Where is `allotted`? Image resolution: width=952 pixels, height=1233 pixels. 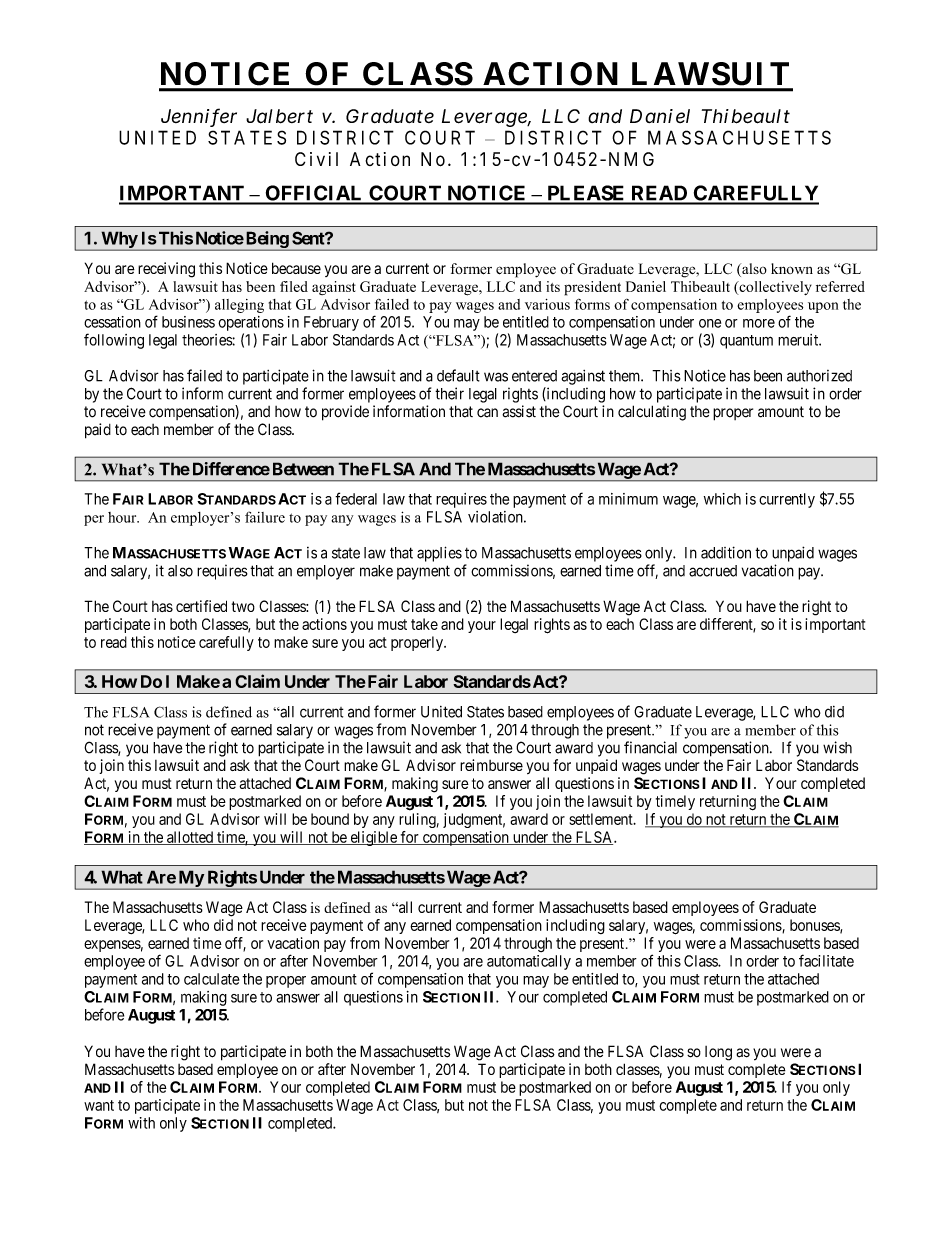
allotted is located at coordinates (190, 838).
